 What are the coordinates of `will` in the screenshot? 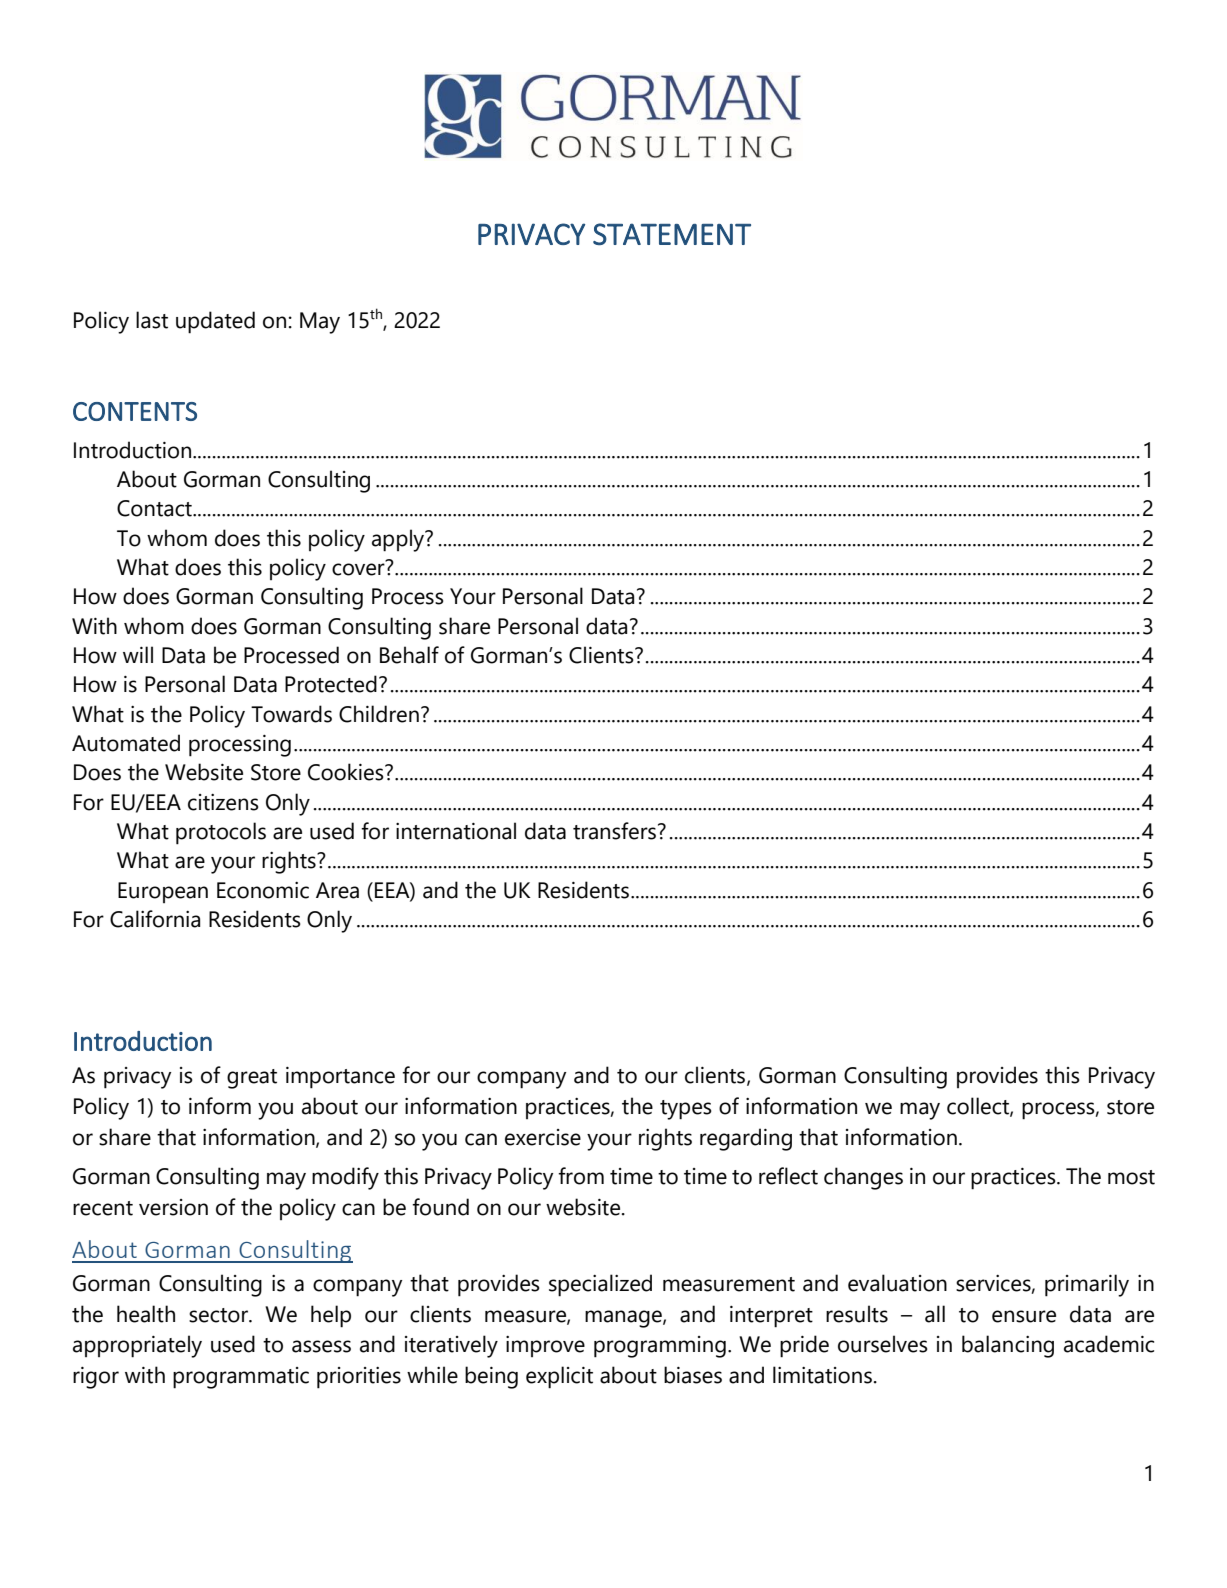 It's located at (138, 654).
